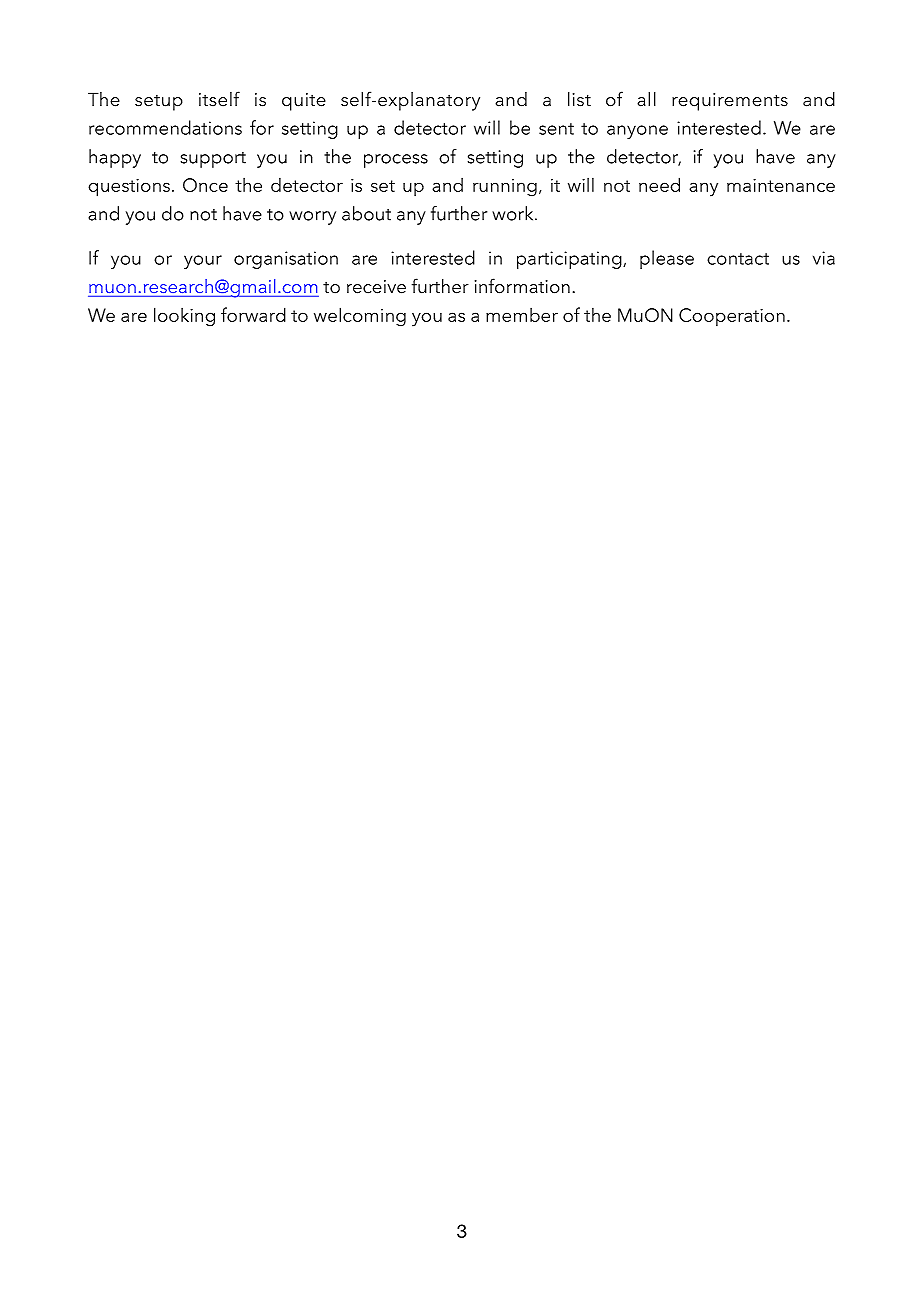  I want to click on maintenance, so click(781, 185).
